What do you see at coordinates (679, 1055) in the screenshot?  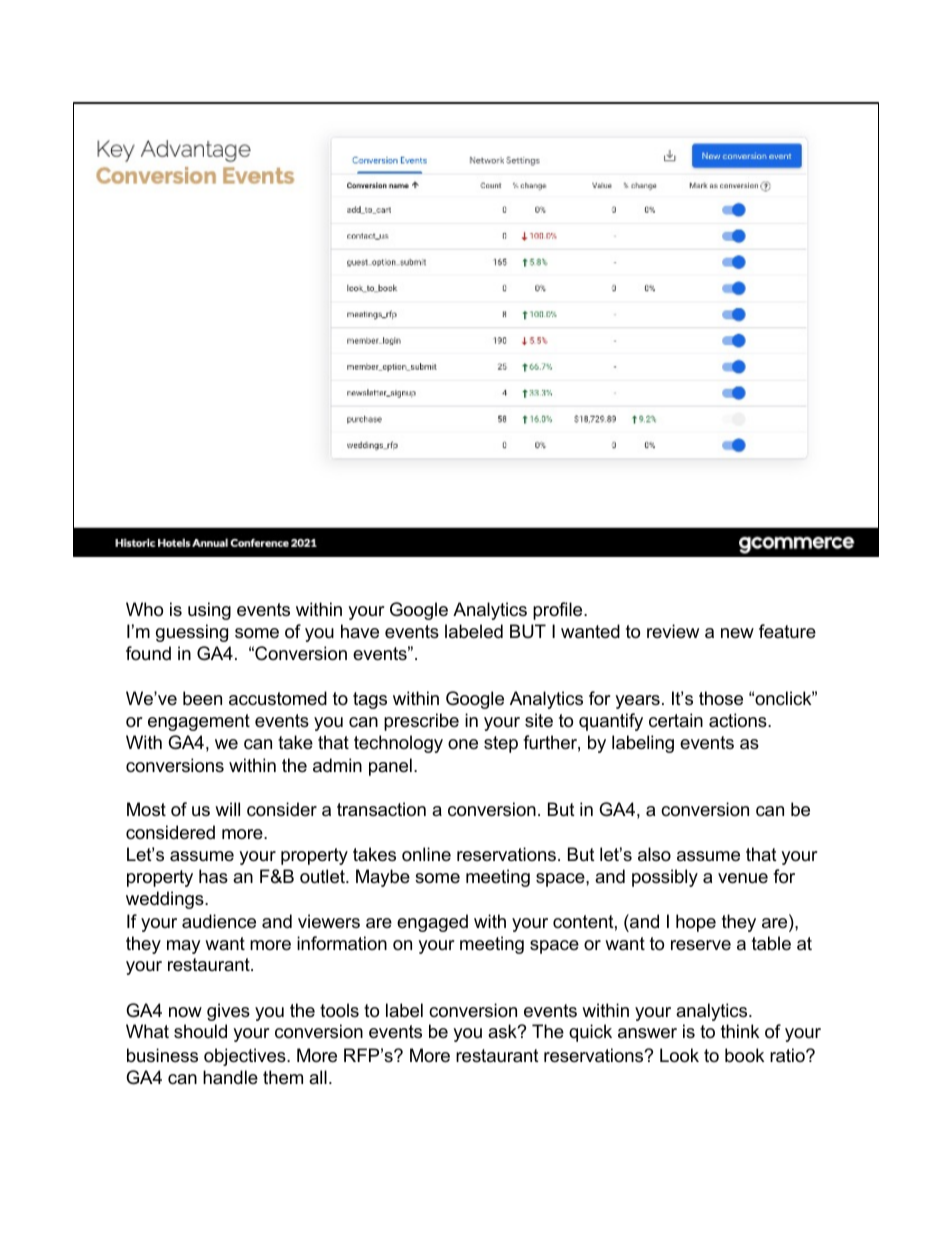 I see `Look` at bounding box center [679, 1055].
